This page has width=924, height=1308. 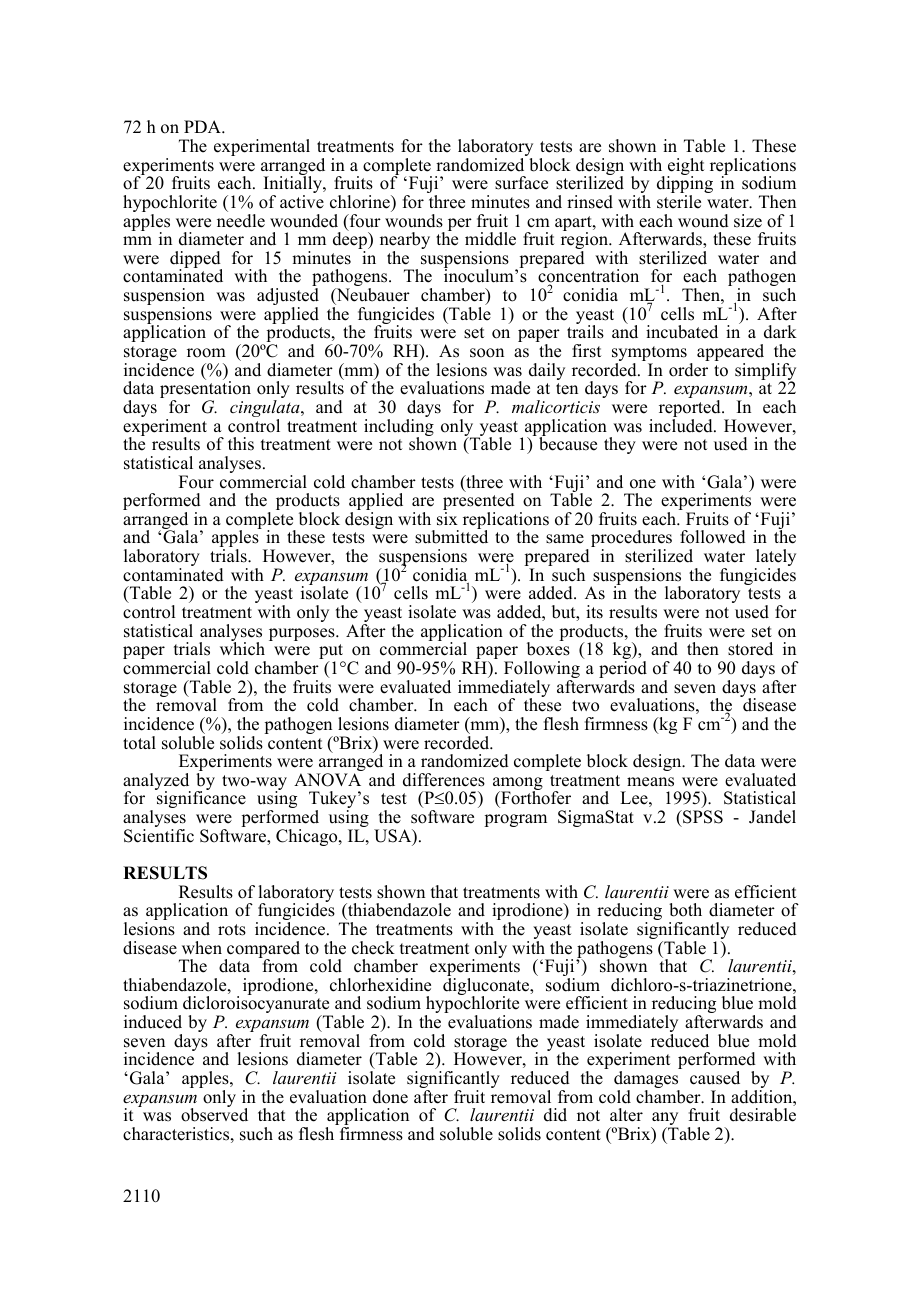 I want to click on any, so click(x=664, y=1120).
